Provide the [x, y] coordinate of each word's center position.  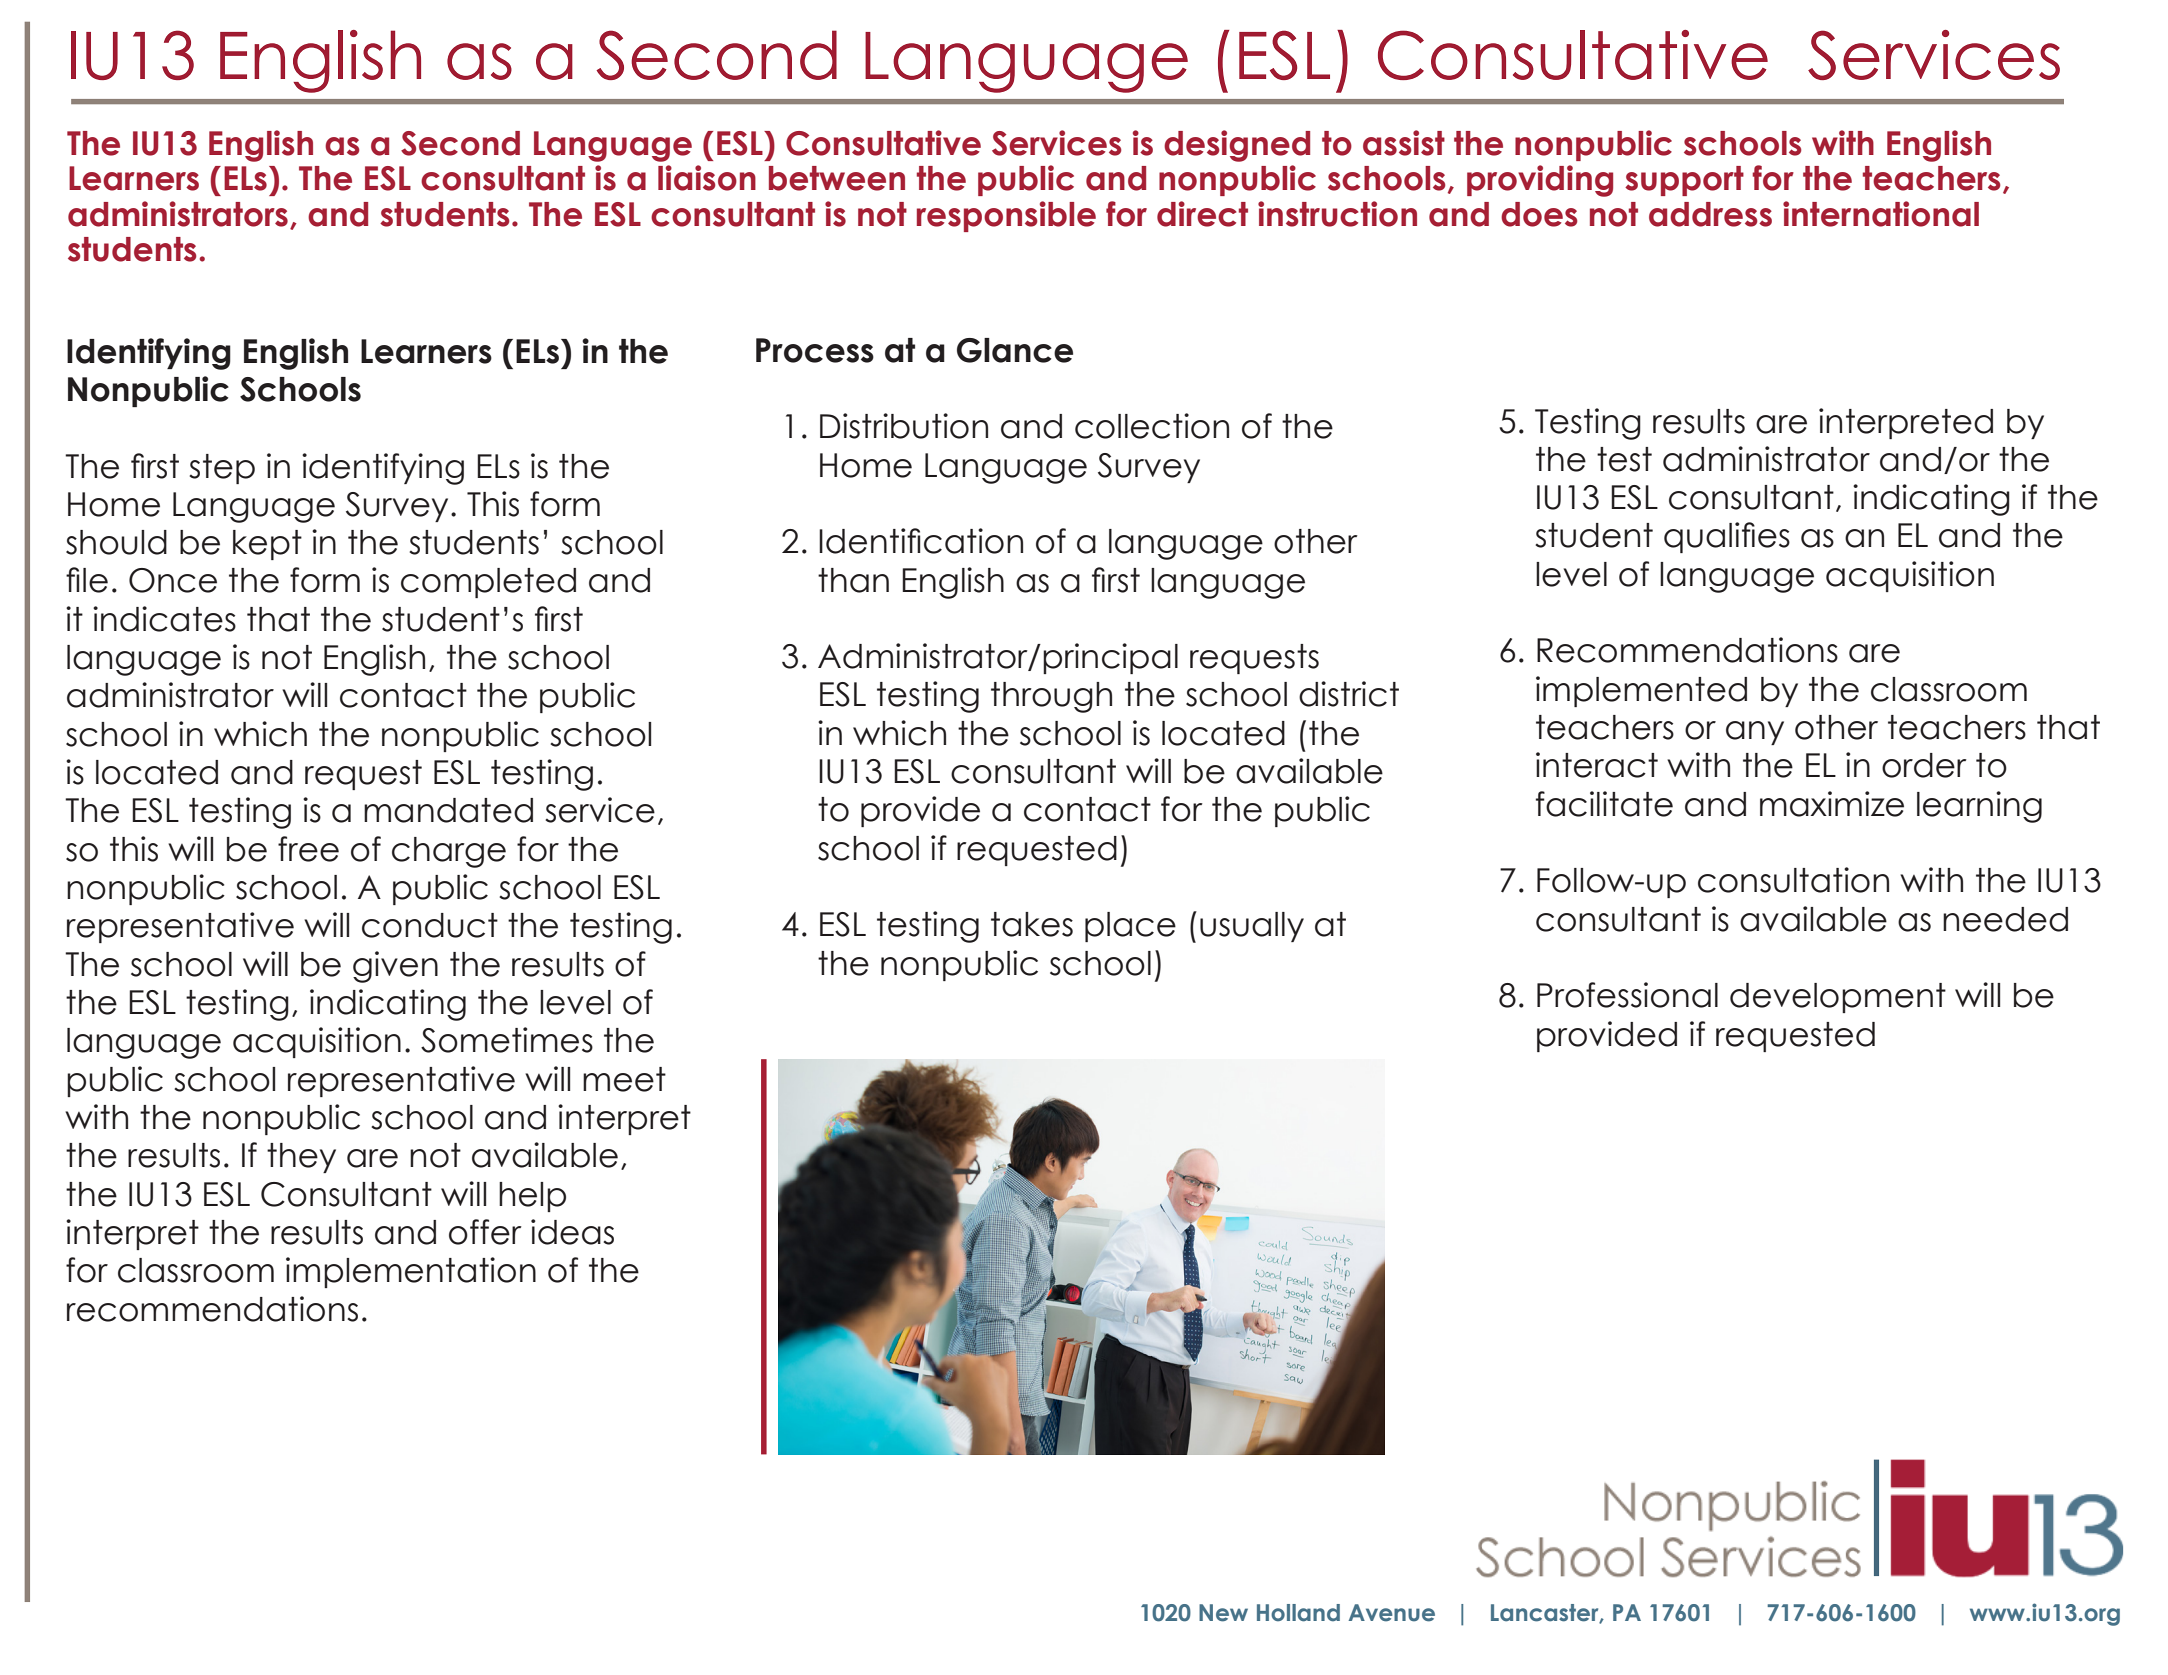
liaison [707, 178]
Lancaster [1546, 1613]
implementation [411, 1272]
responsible [1006, 216]
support [1684, 181]
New [1223, 1613]
